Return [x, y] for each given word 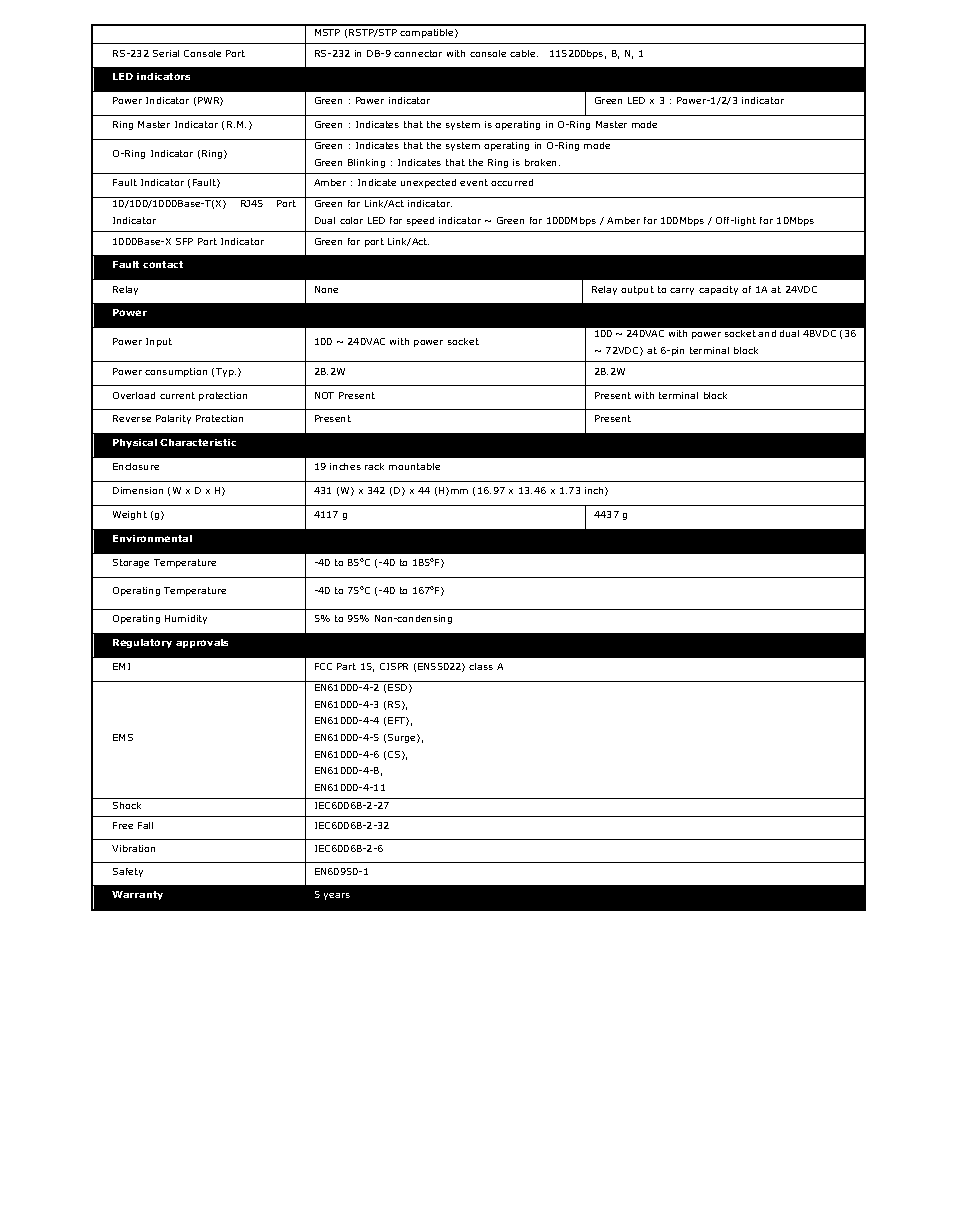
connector [418, 53]
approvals [202, 643]
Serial [166, 53]
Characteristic [198, 442]
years [337, 896]
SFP [184, 241]
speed [420, 221]
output [637, 290]
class [481, 666]
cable [524, 53]
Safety [128, 872]
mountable [414, 466]
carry [682, 291]
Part [346, 666]
